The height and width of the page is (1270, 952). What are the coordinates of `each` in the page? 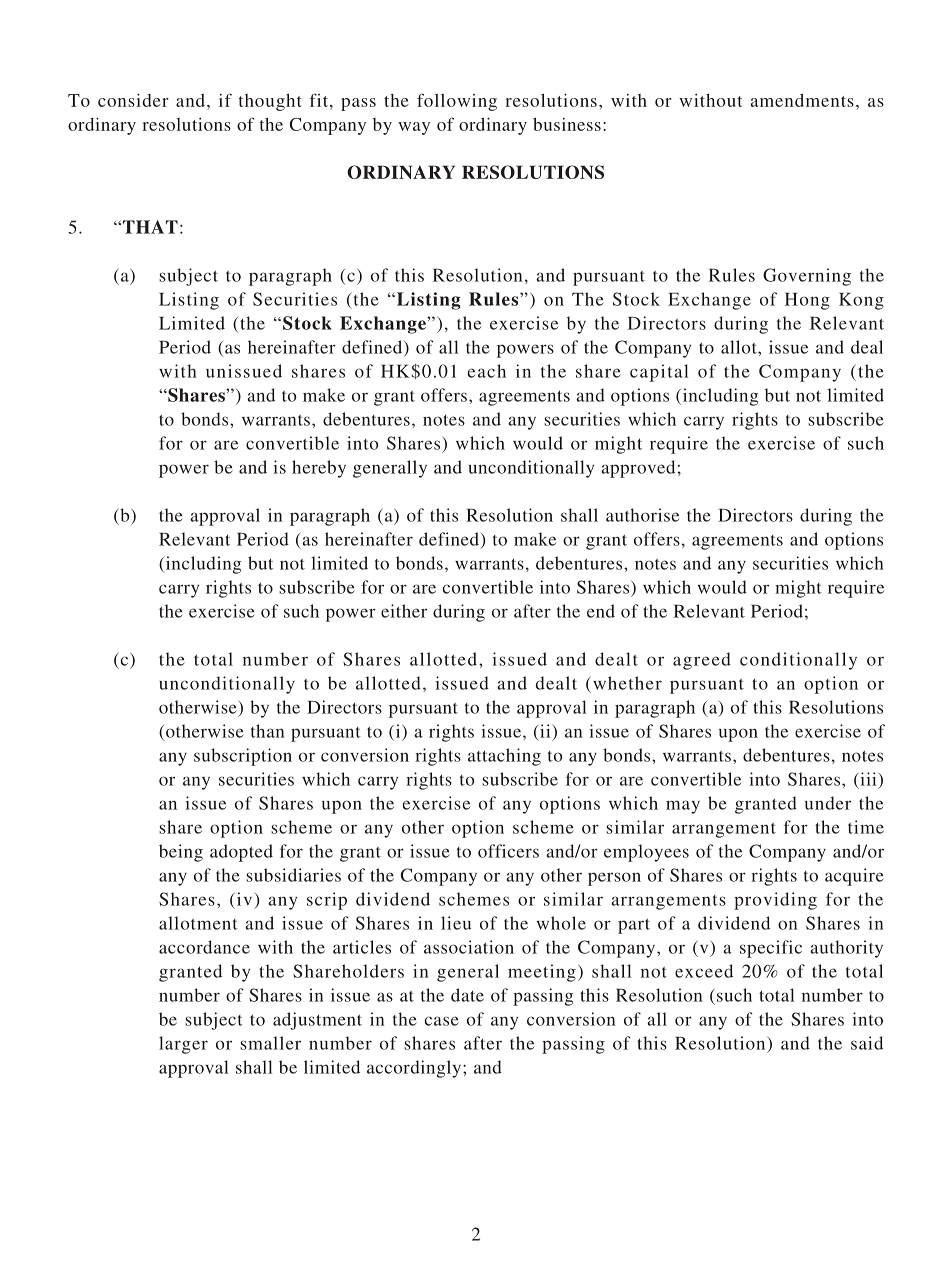 It's located at (486, 371).
